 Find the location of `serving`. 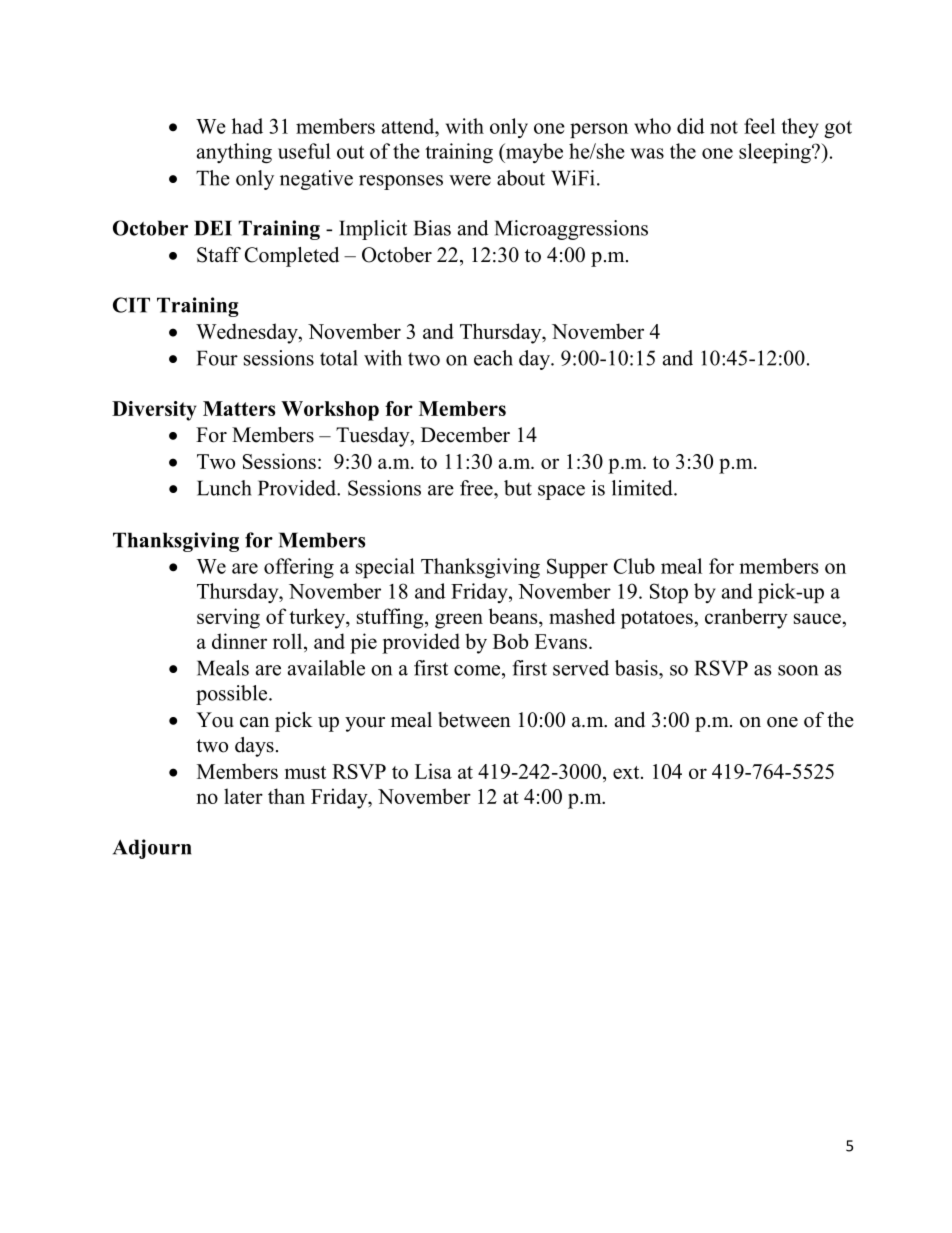

serving is located at coordinates (228, 618).
